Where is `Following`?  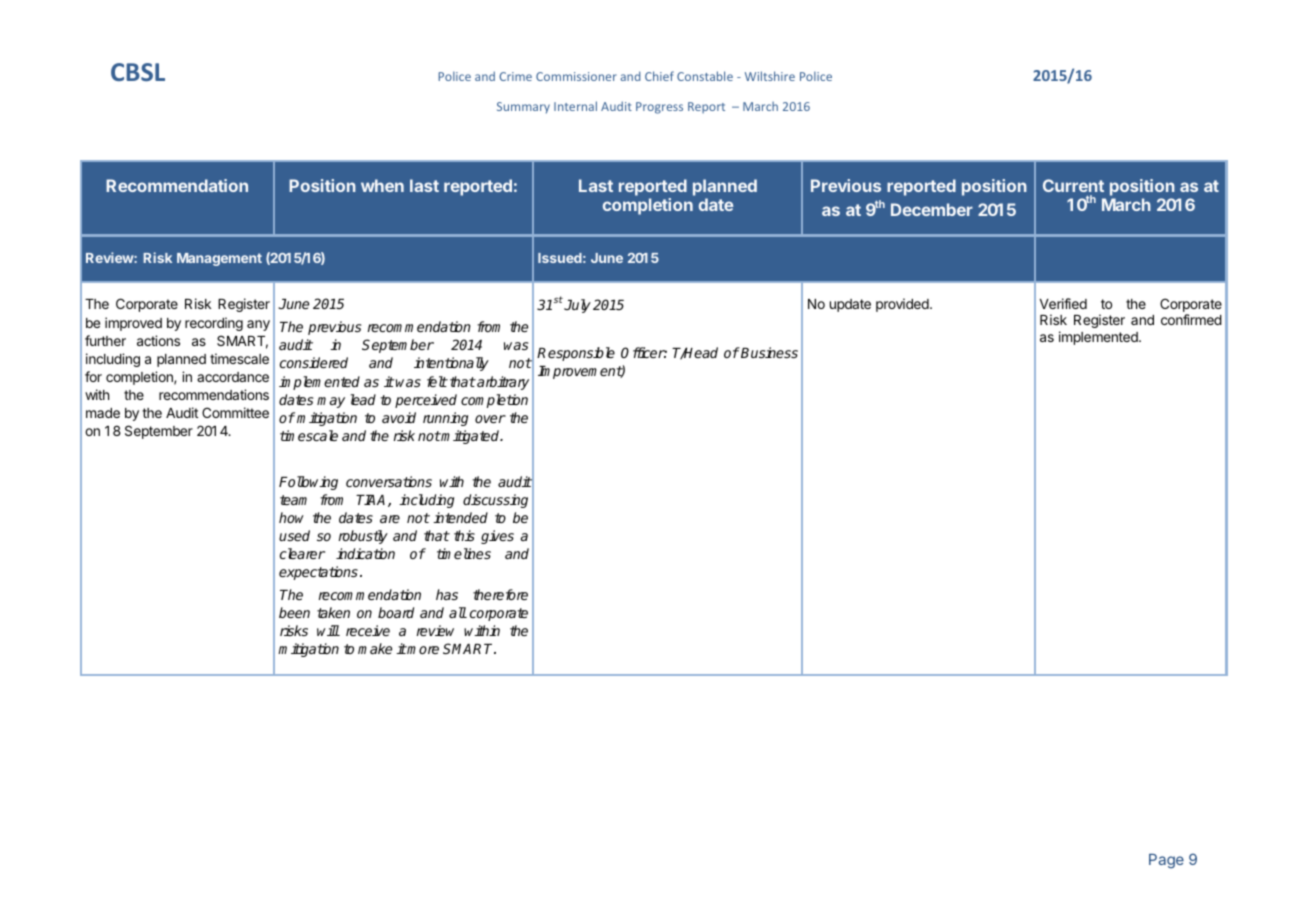 Following is located at coordinates (308, 483).
